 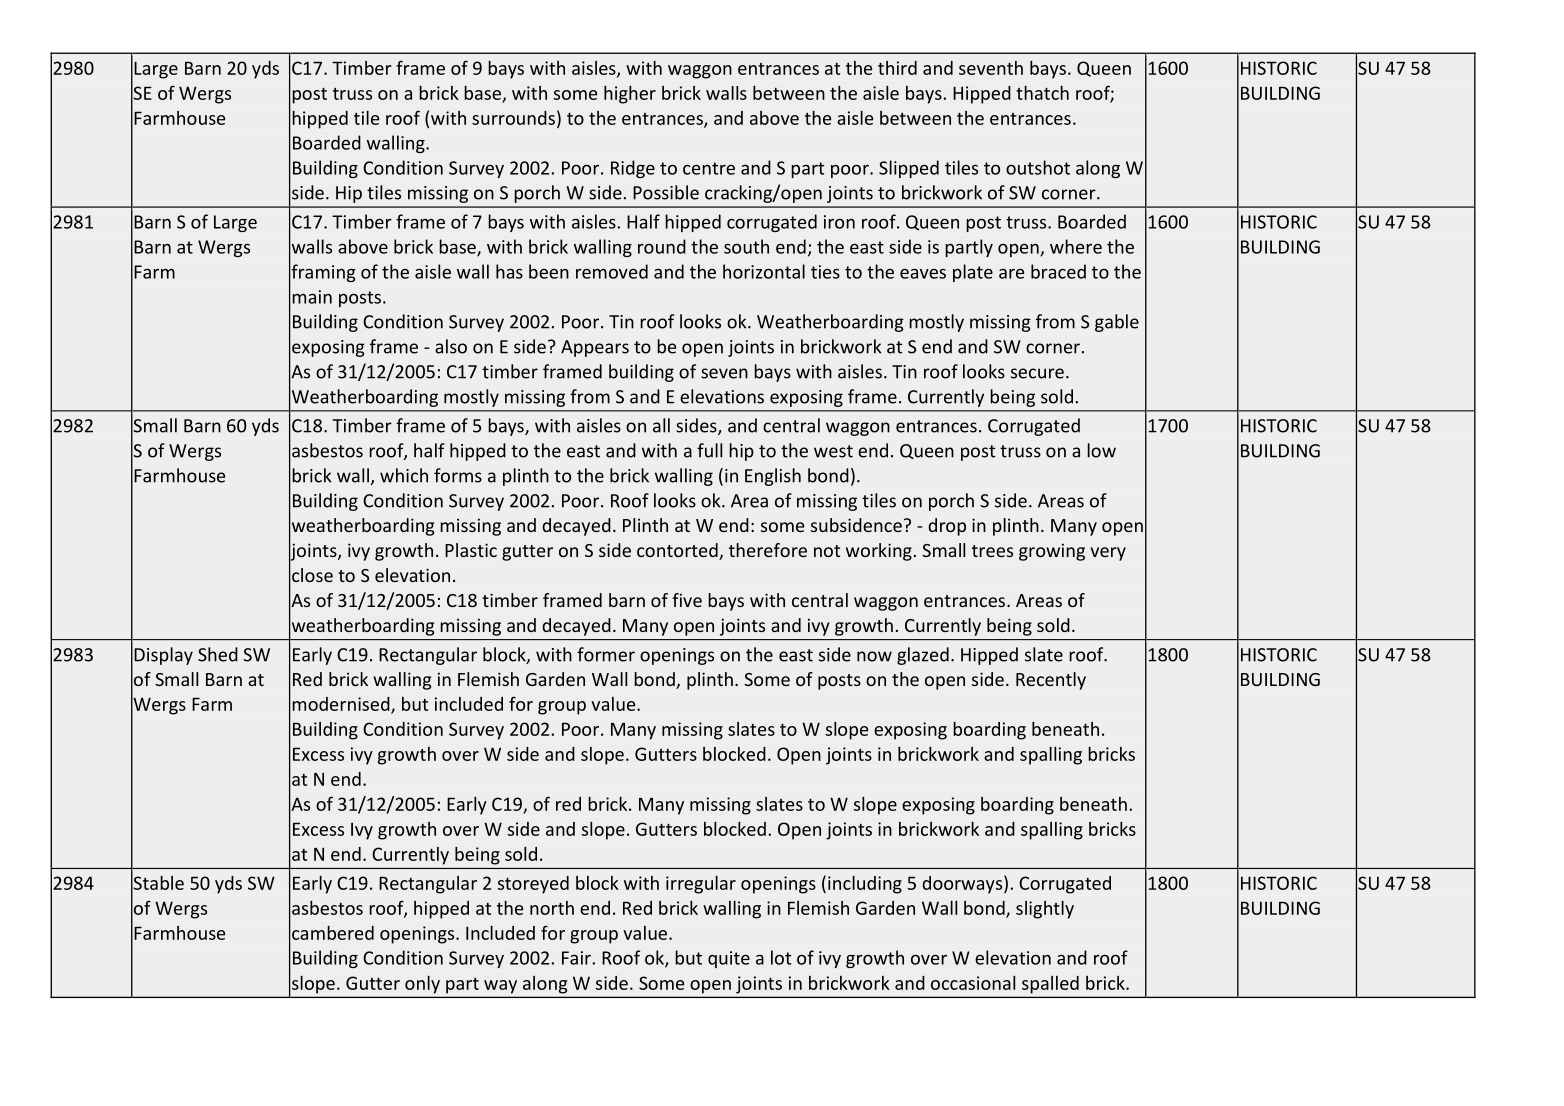 I want to click on Ridge, so click(x=633, y=169).
